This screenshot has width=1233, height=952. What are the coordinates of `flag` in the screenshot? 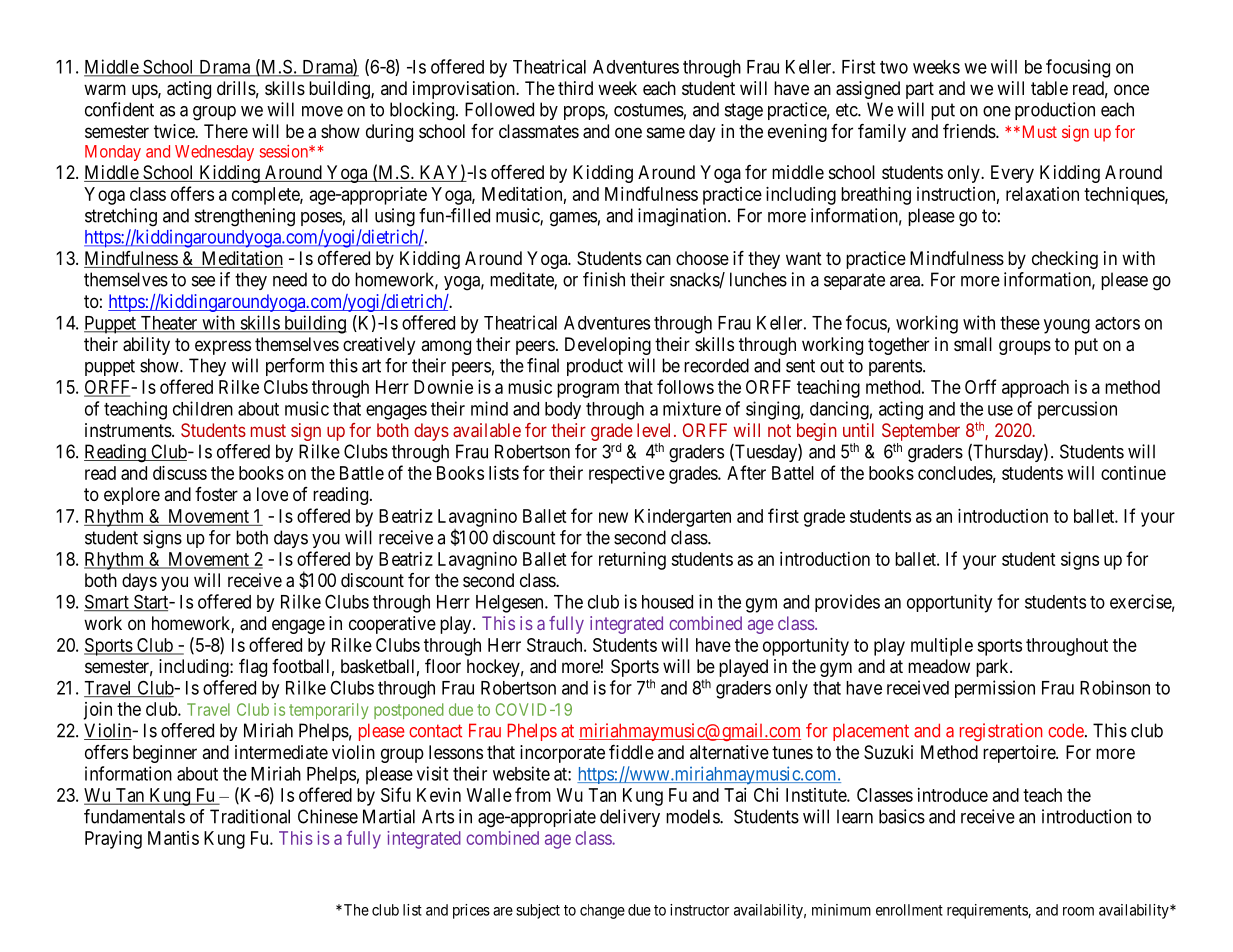 It's located at (253, 668).
